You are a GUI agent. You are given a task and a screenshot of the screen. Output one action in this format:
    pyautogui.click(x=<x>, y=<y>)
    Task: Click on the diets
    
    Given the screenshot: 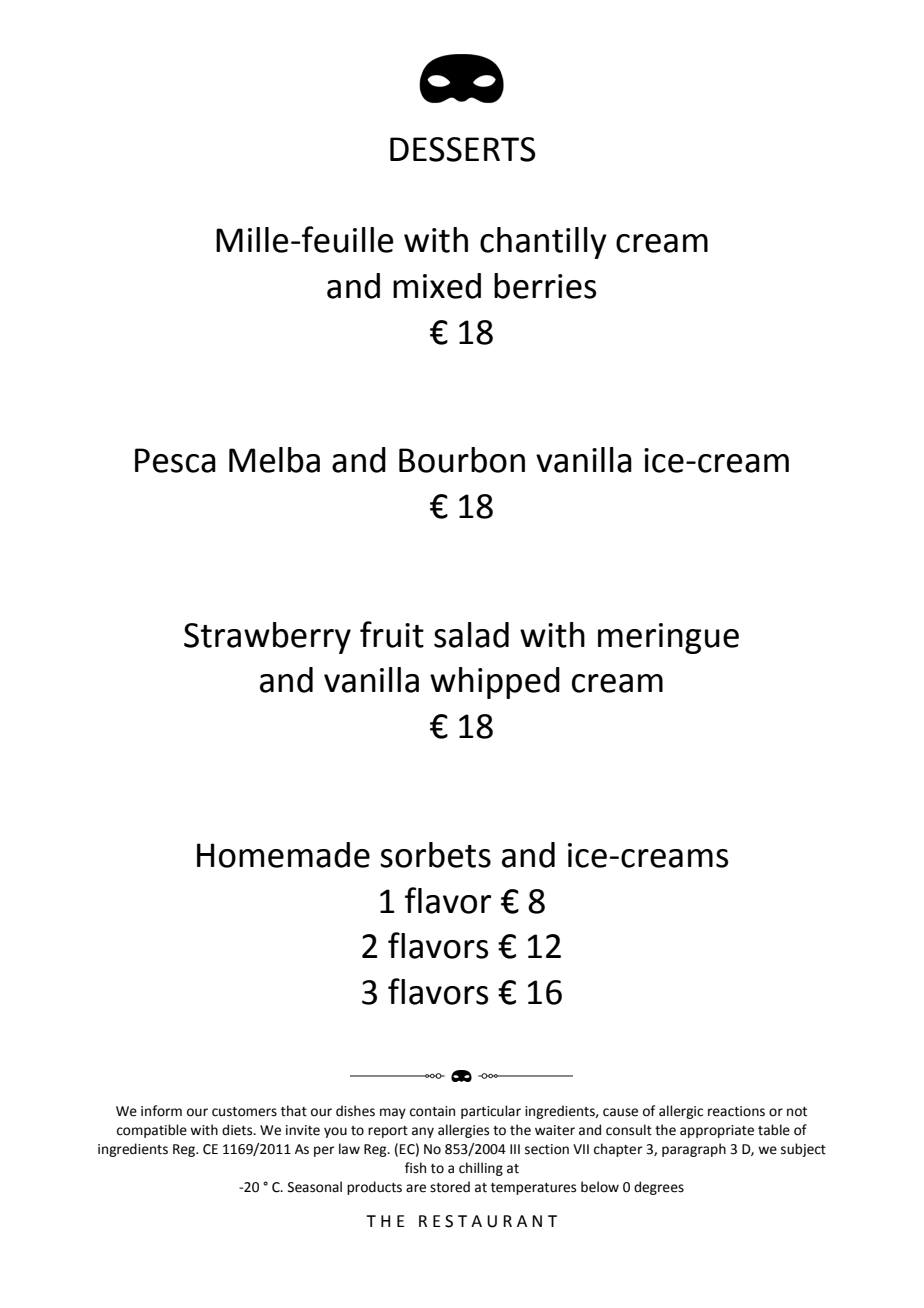 What is the action you would take?
    pyautogui.click(x=238, y=1130)
